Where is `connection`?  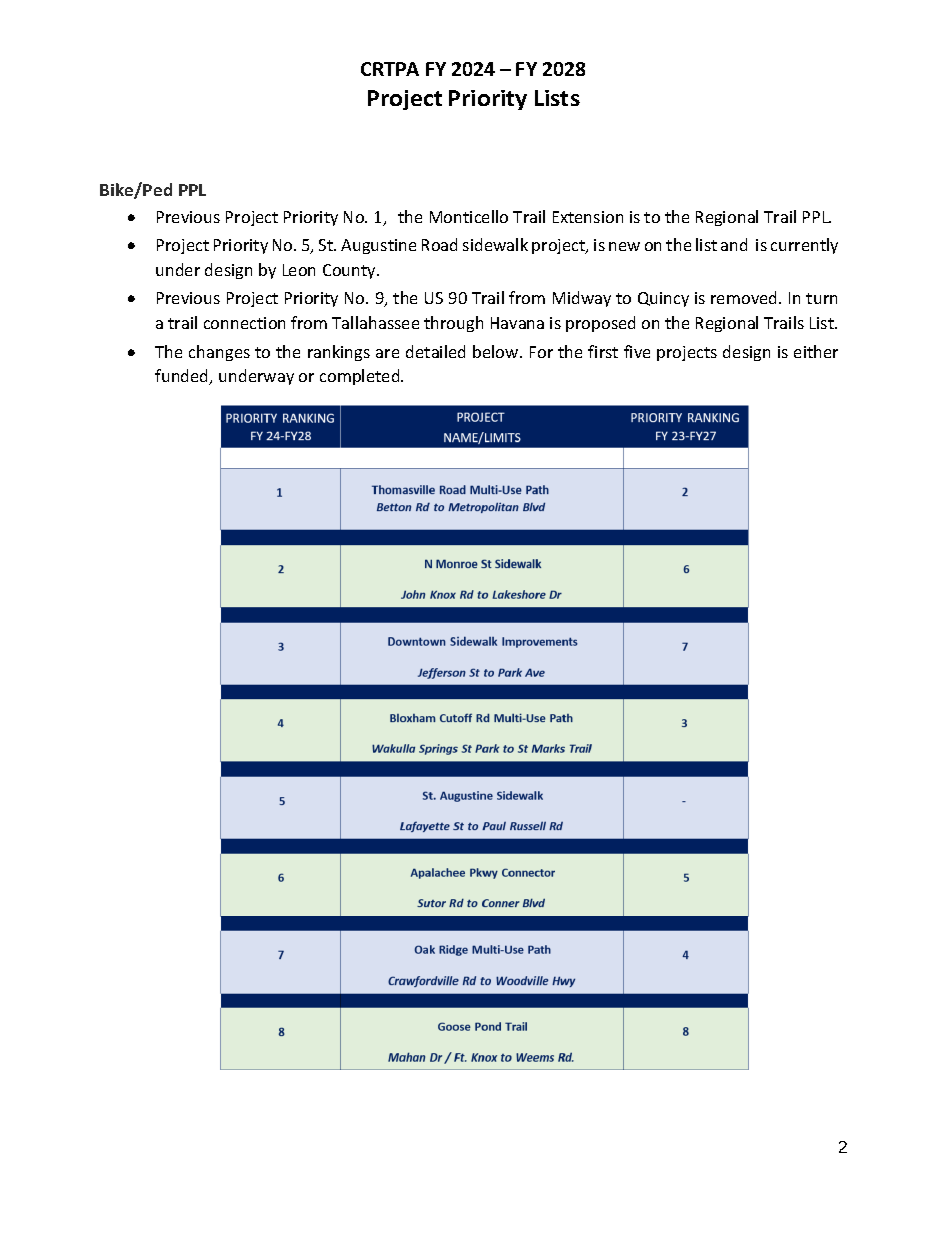 connection is located at coordinates (244, 323).
